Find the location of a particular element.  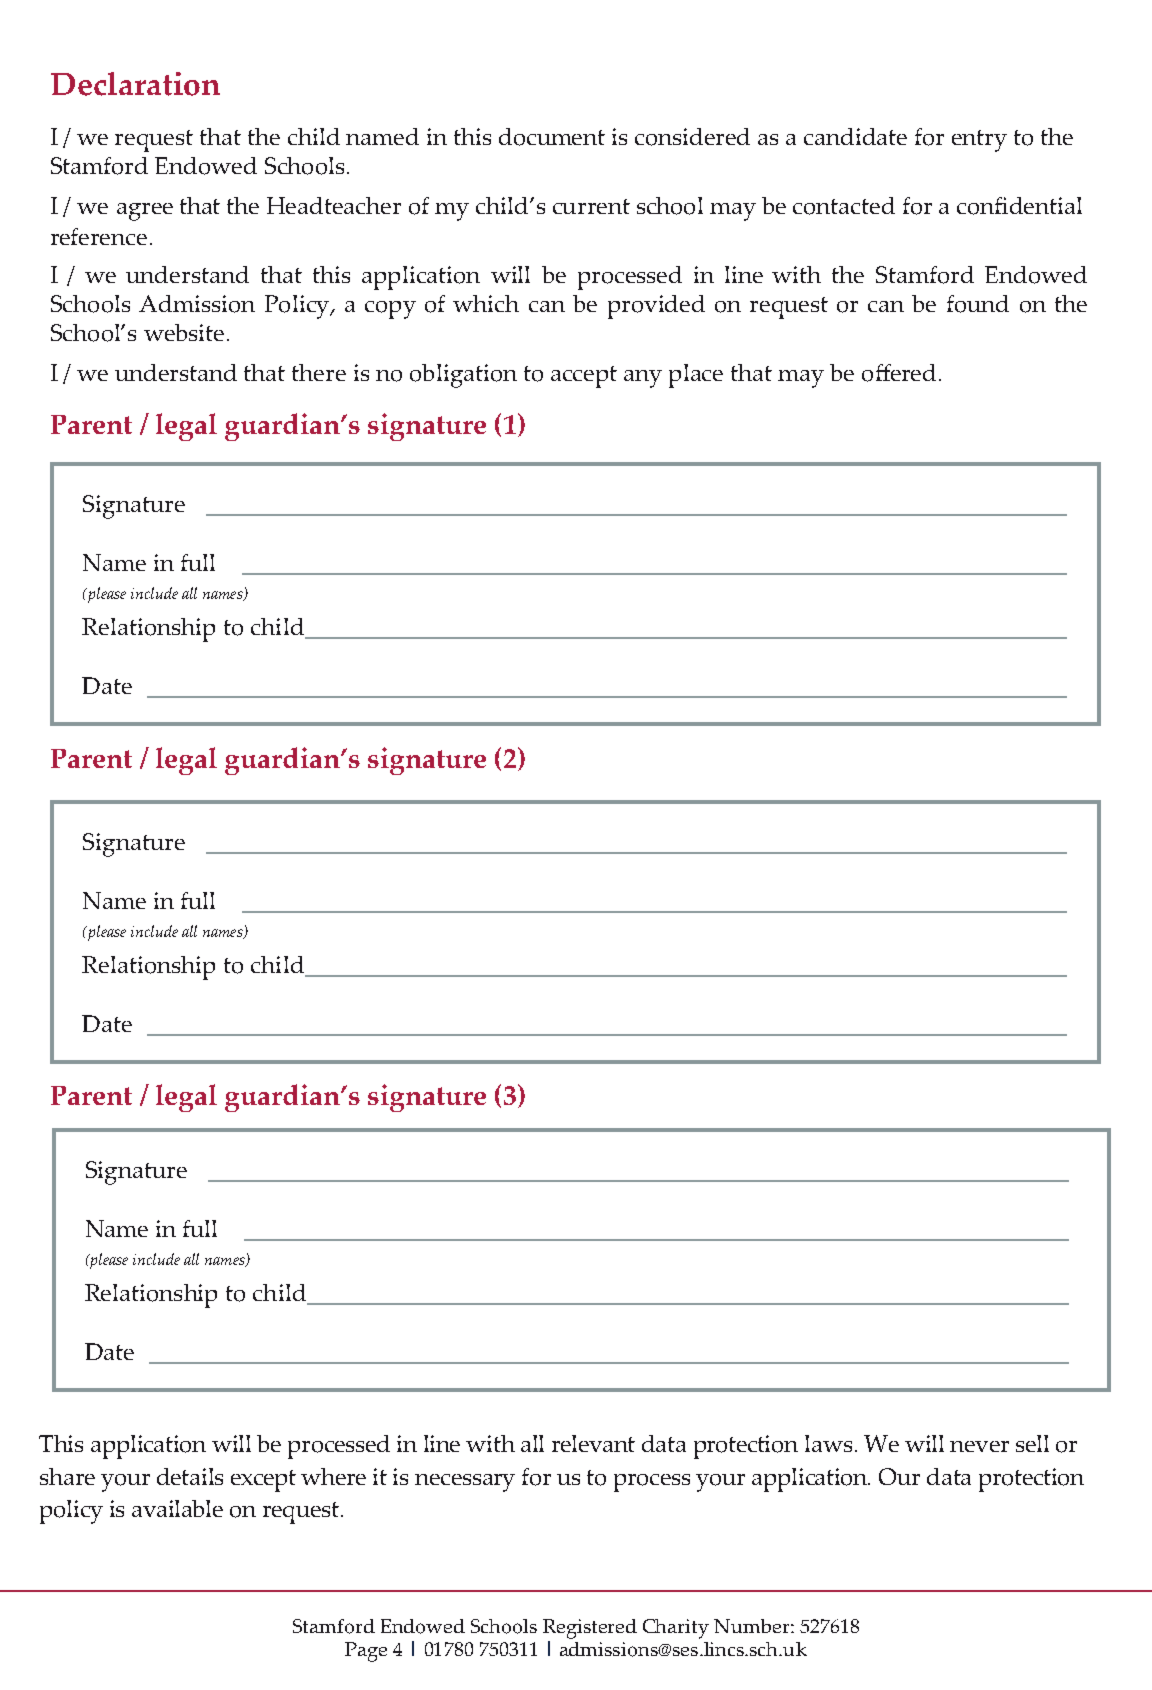

available is located at coordinates (177, 1508).
